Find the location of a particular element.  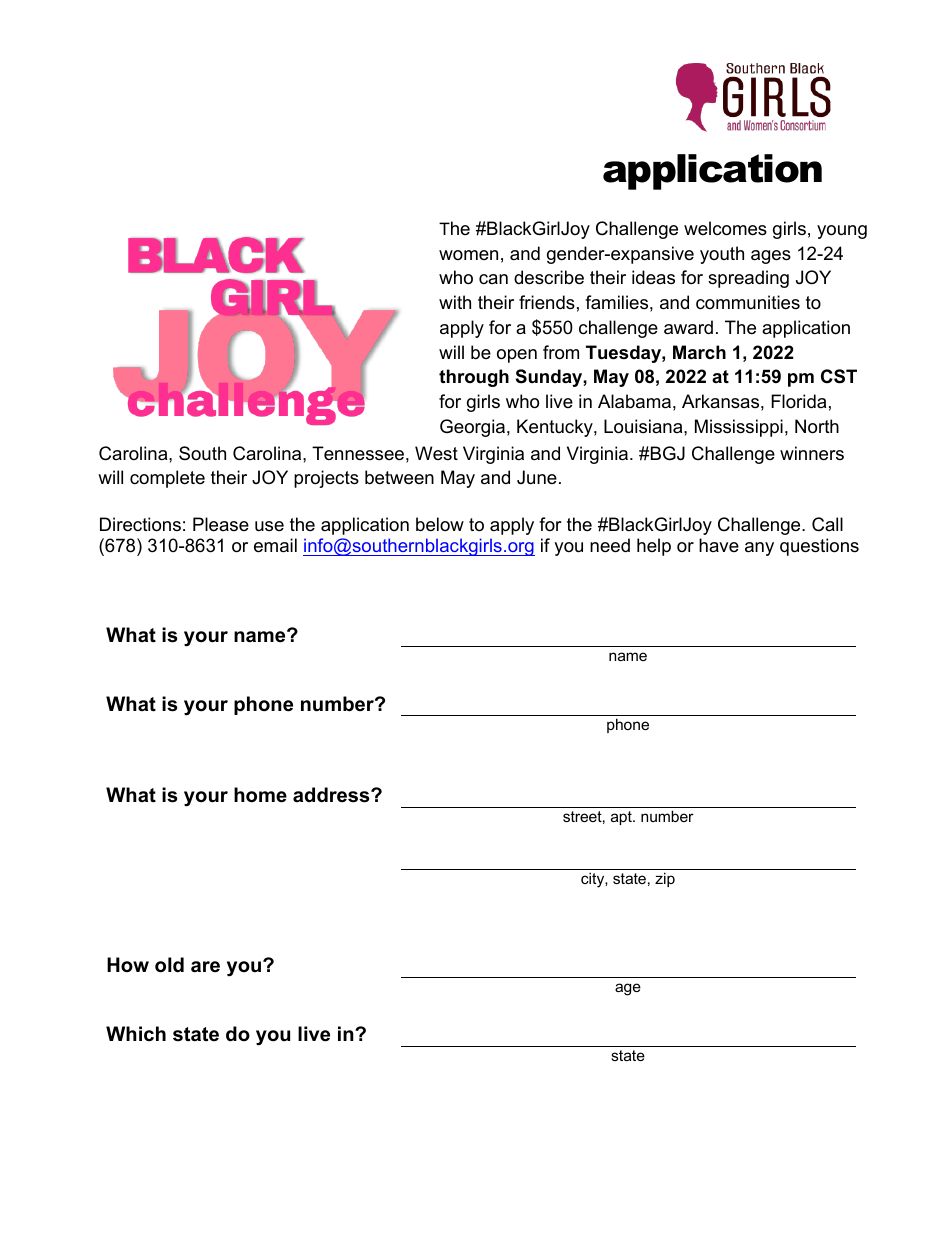

Please is located at coordinates (221, 524).
